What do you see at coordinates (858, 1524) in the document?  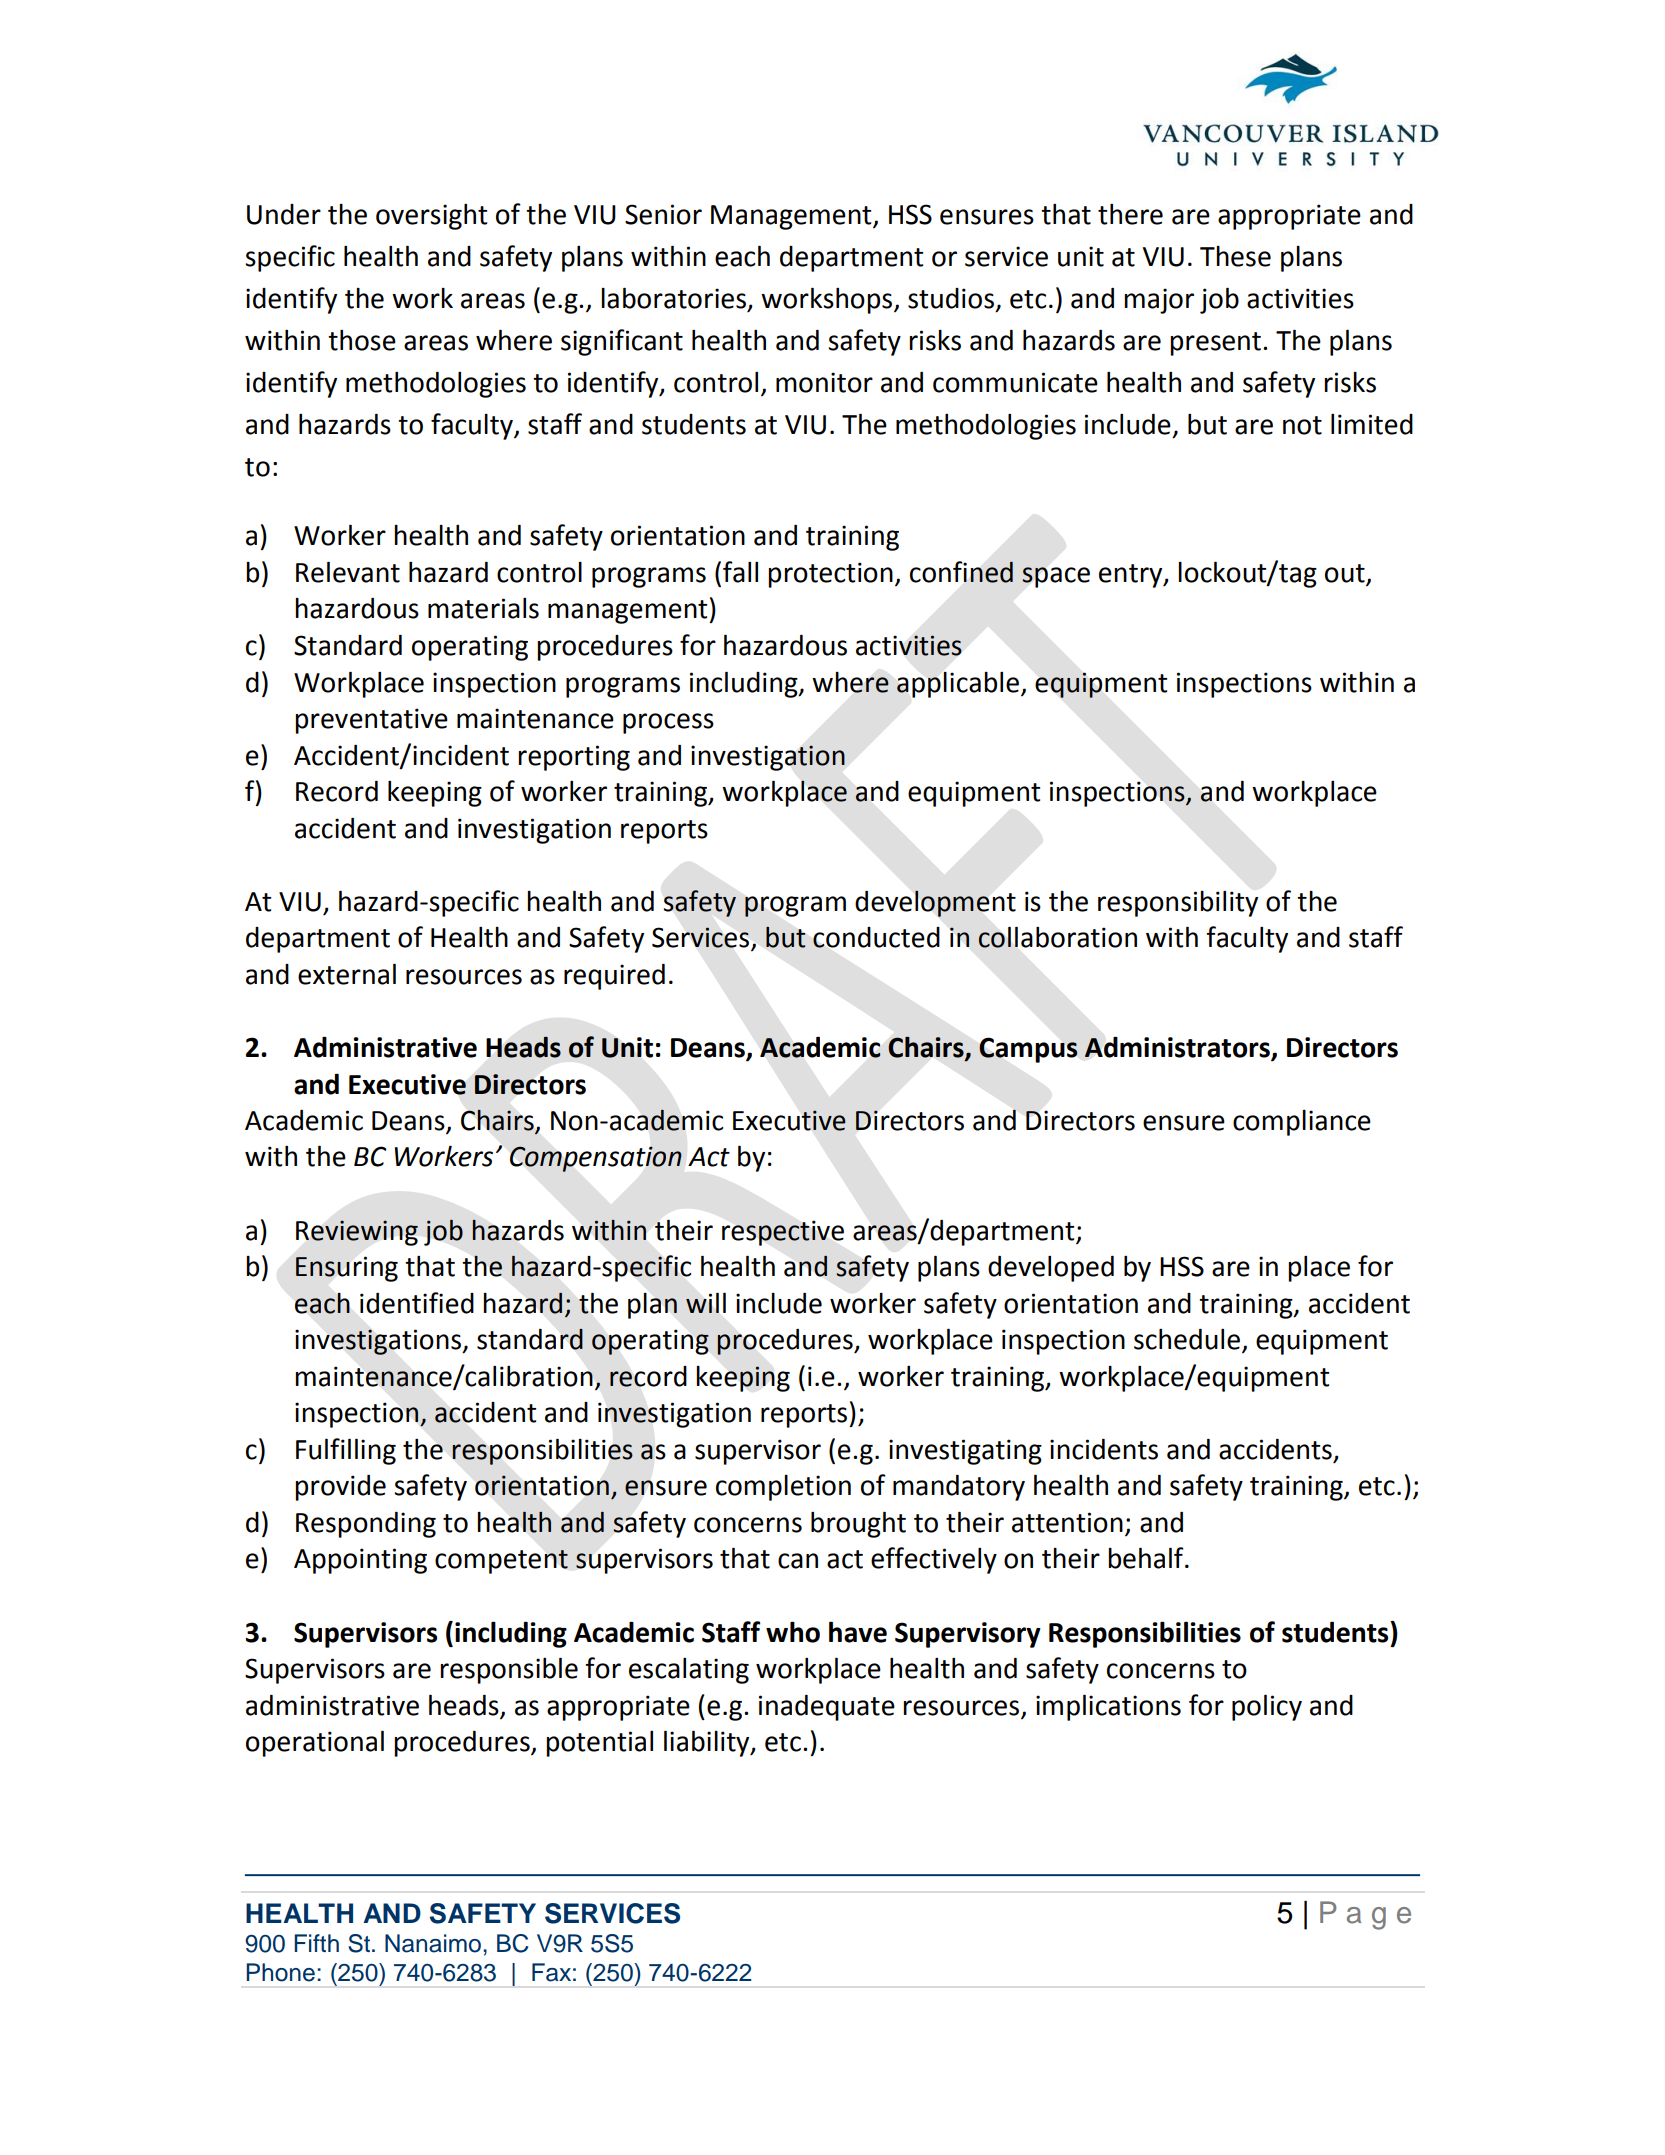 I see `brought` at bounding box center [858, 1524].
